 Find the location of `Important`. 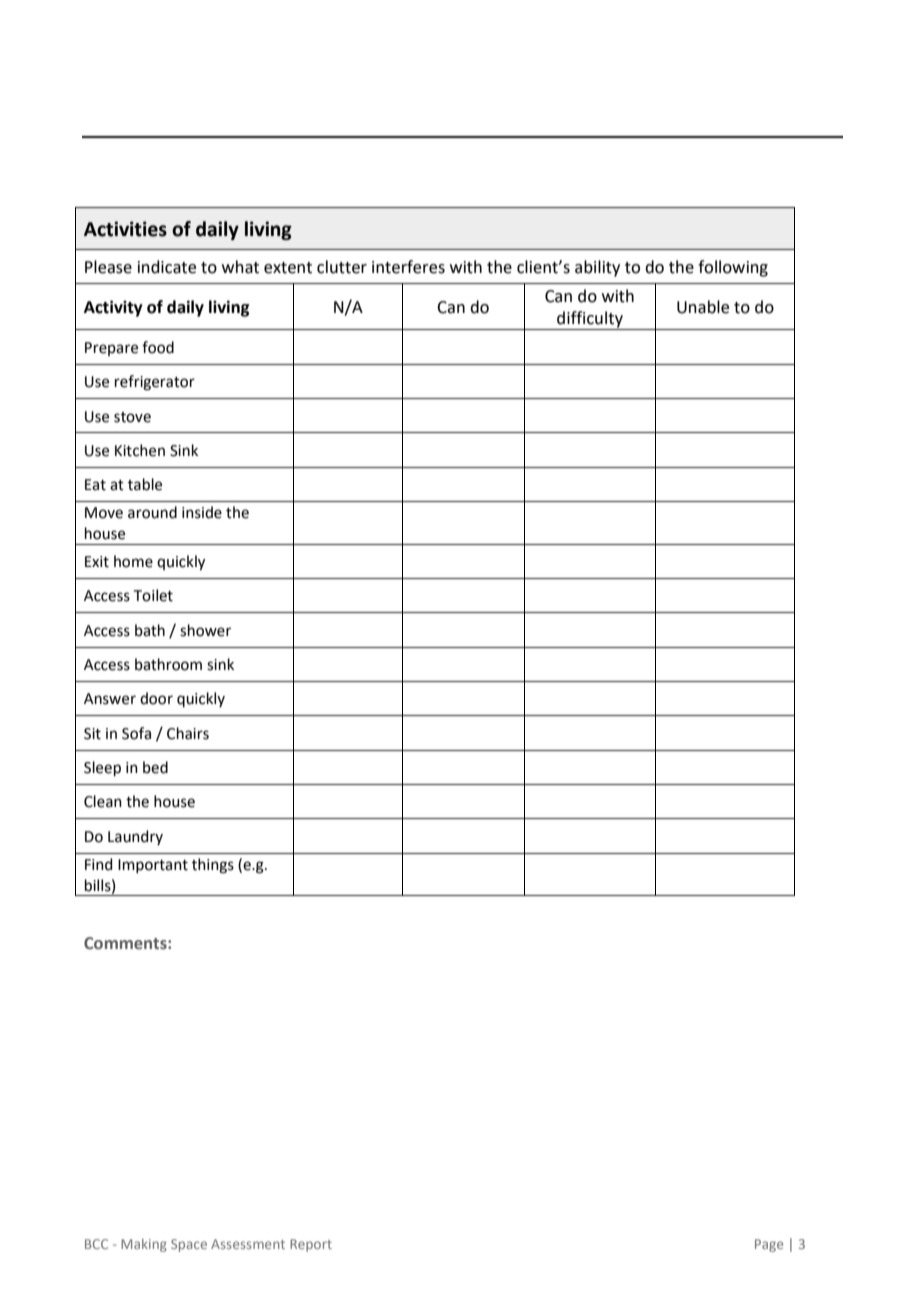

Important is located at coordinates (153, 866).
